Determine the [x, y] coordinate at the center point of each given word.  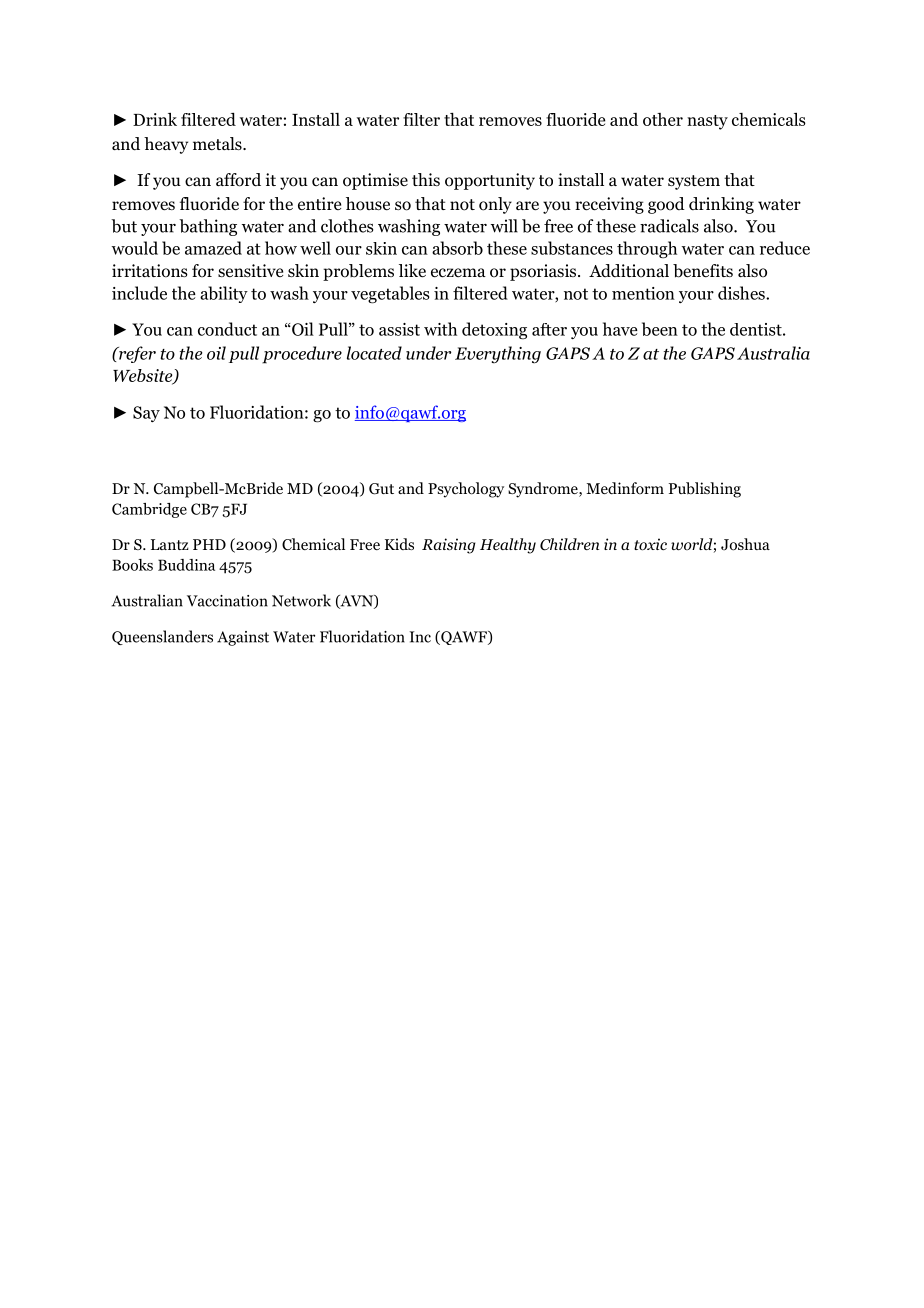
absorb [457, 248]
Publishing [705, 490]
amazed [213, 248]
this [426, 179]
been [660, 329]
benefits [703, 271]
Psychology [466, 490]
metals [218, 143]
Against [243, 638]
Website [144, 377]
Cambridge [149, 510]
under [429, 353]
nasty [707, 122]
